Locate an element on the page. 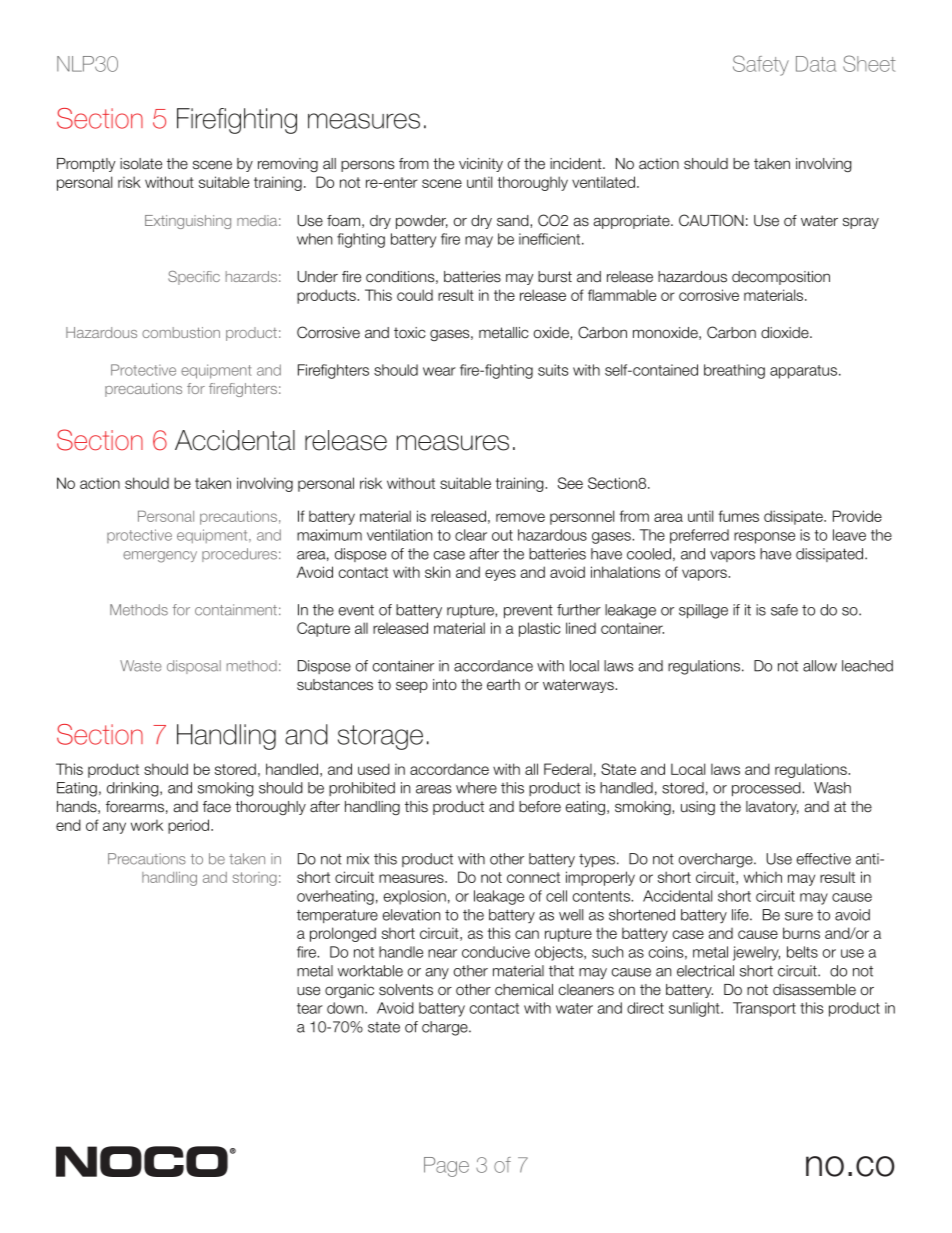  drinking is located at coordinates (134, 789).
